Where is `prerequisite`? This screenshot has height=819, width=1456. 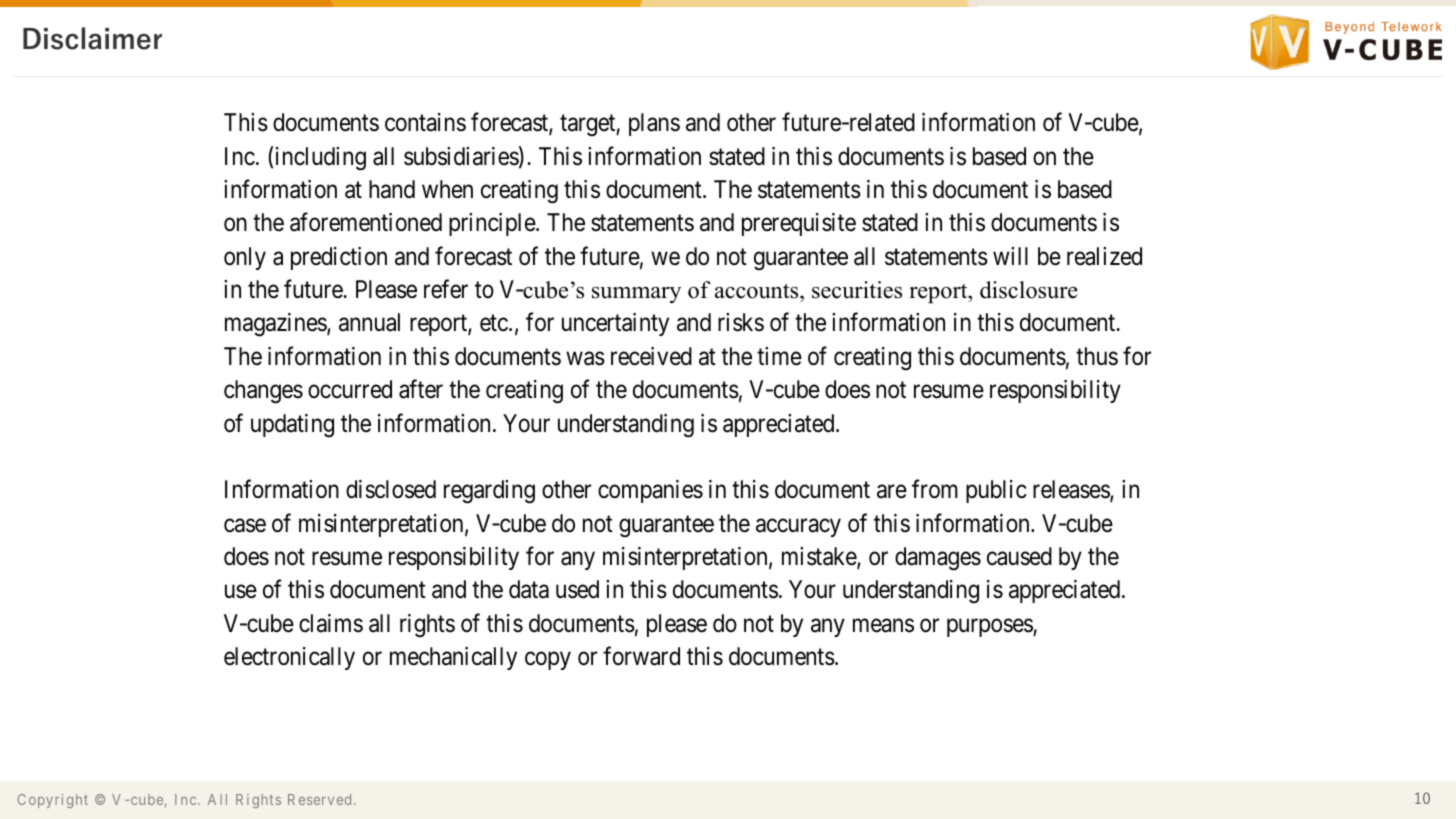 prerequisite is located at coordinates (799, 224).
